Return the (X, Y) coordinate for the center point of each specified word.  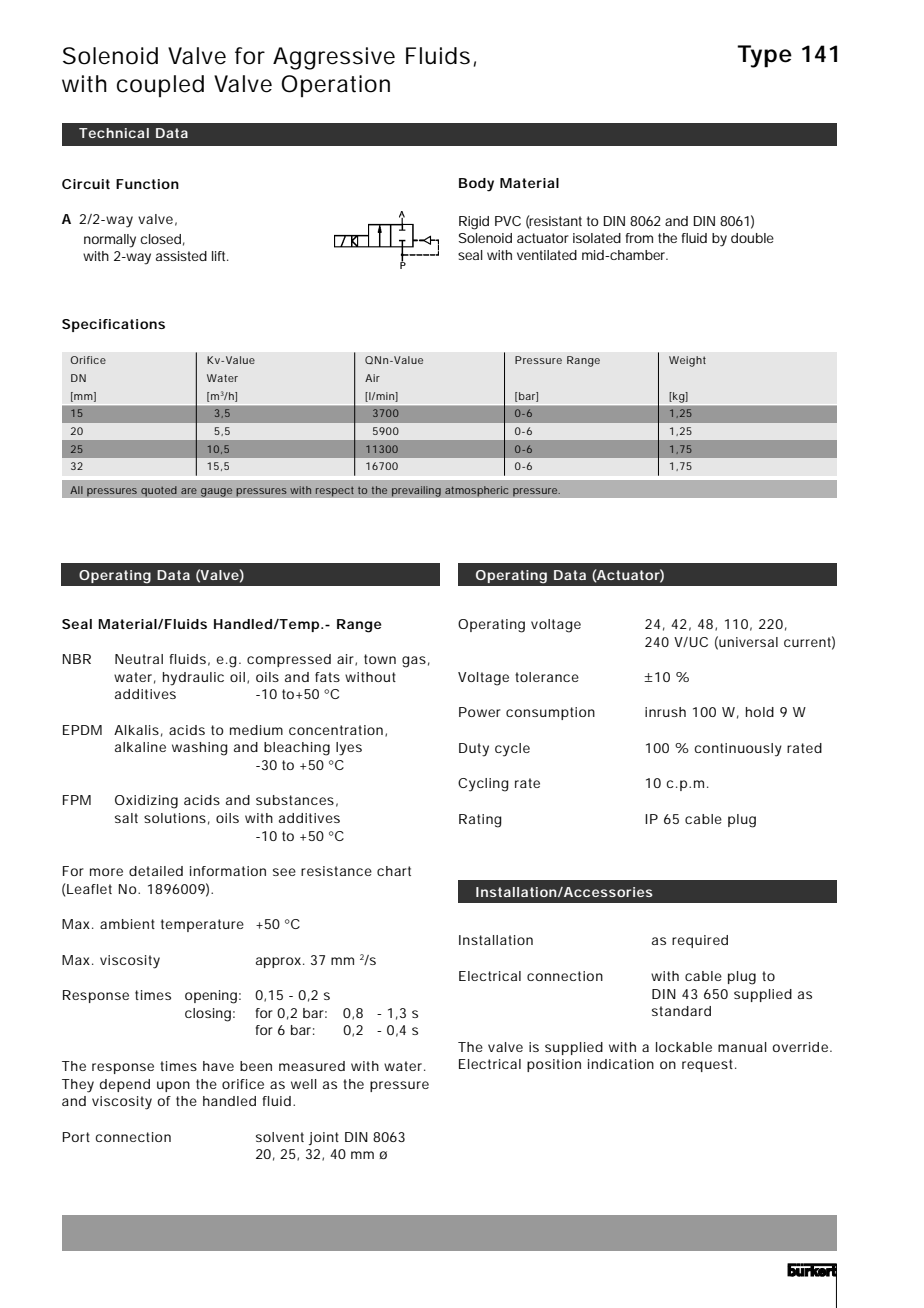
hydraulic (193, 679)
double (752, 238)
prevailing (416, 491)
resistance (336, 871)
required (700, 941)
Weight (687, 361)
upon (173, 1086)
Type (764, 56)
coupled (160, 86)
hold (760, 712)
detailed (156, 871)
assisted (181, 256)
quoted (159, 491)
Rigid (474, 223)
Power (480, 712)
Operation (335, 86)
